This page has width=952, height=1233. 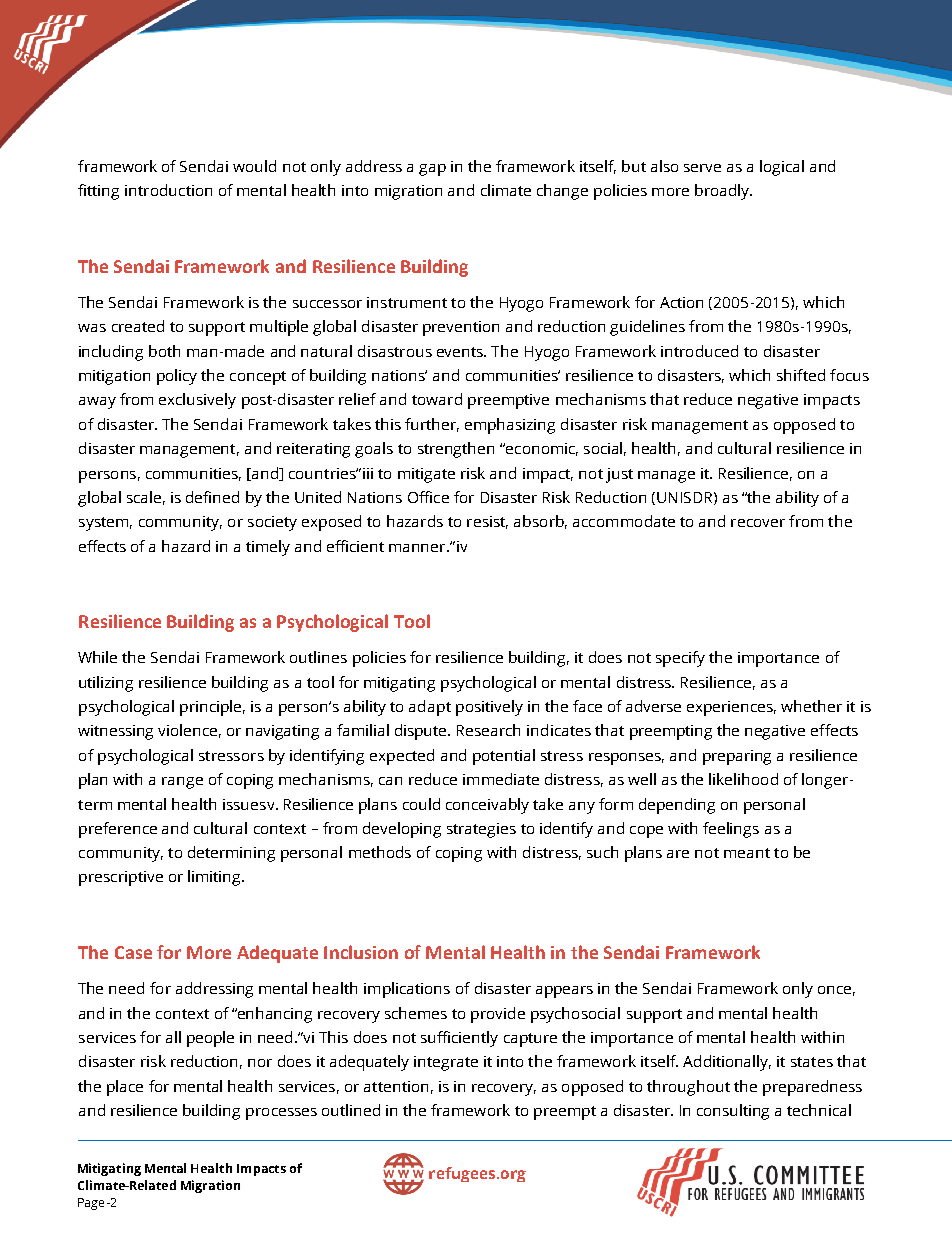 I want to click on place, so click(x=125, y=1088).
